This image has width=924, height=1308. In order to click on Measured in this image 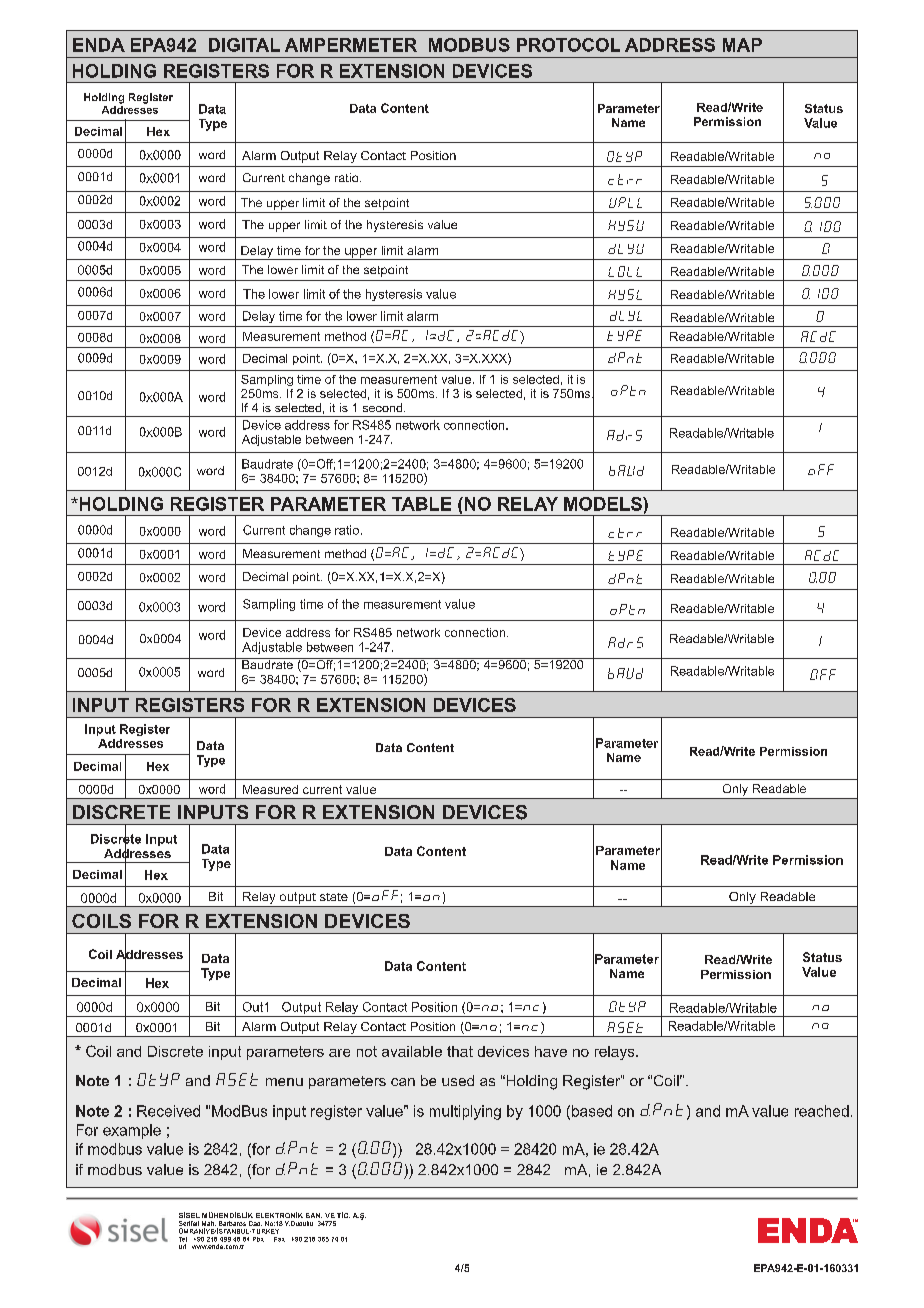, I will do `click(270, 789)`.
